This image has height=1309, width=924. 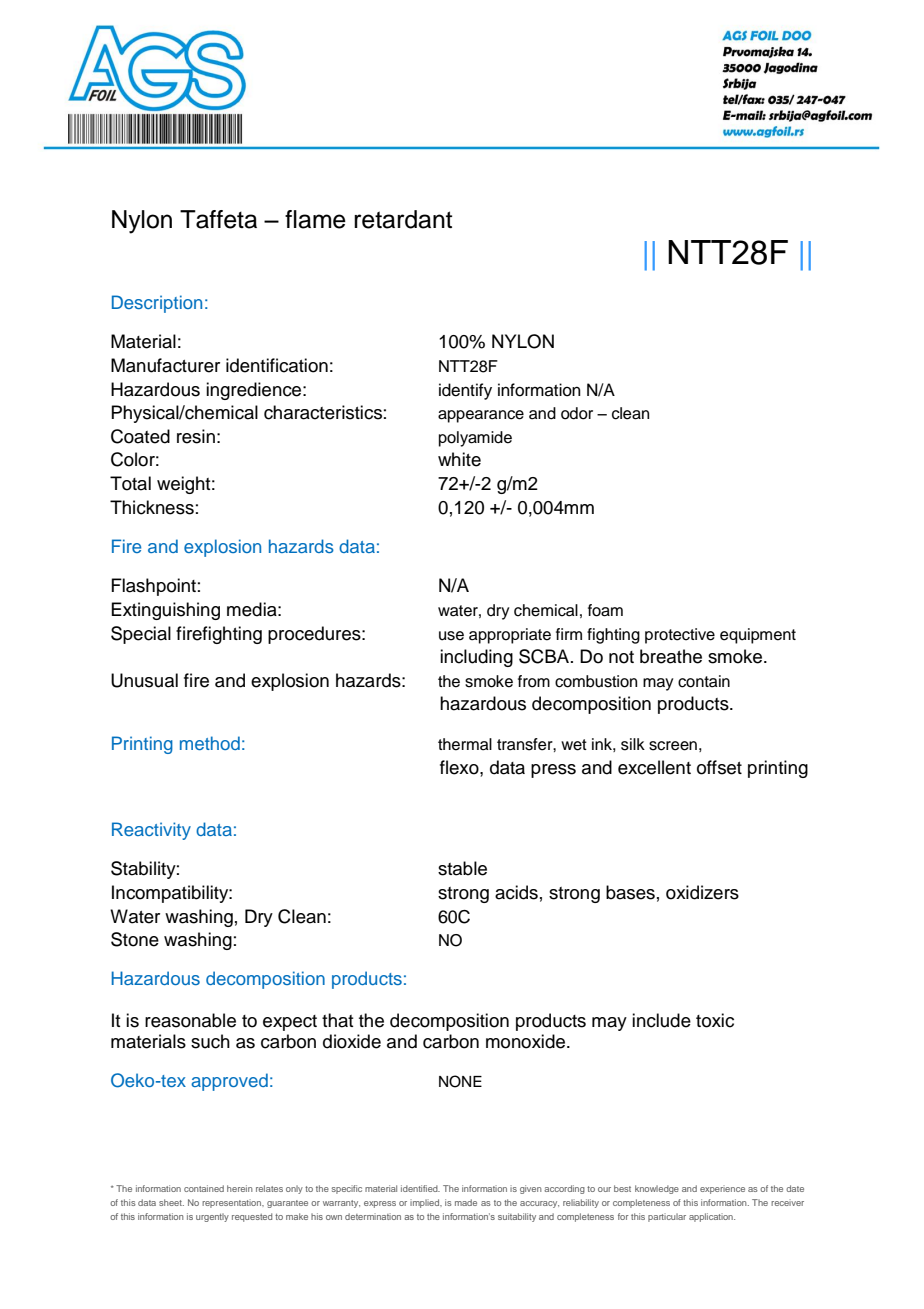 I want to click on thermal, so click(x=465, y=744).
